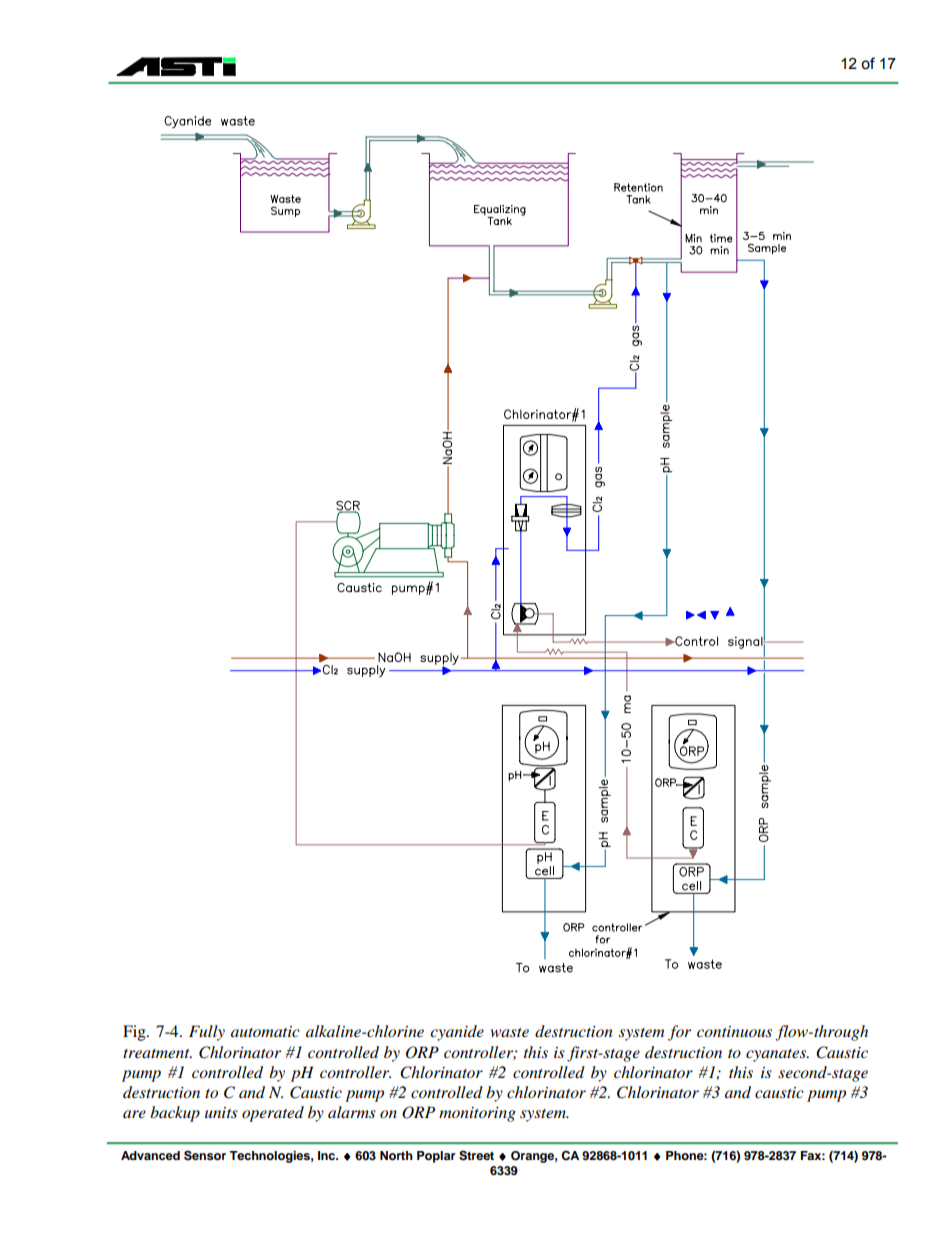  Describe the element at coordinates (221, 1112) in the screenshot. I see `units` at that location.
